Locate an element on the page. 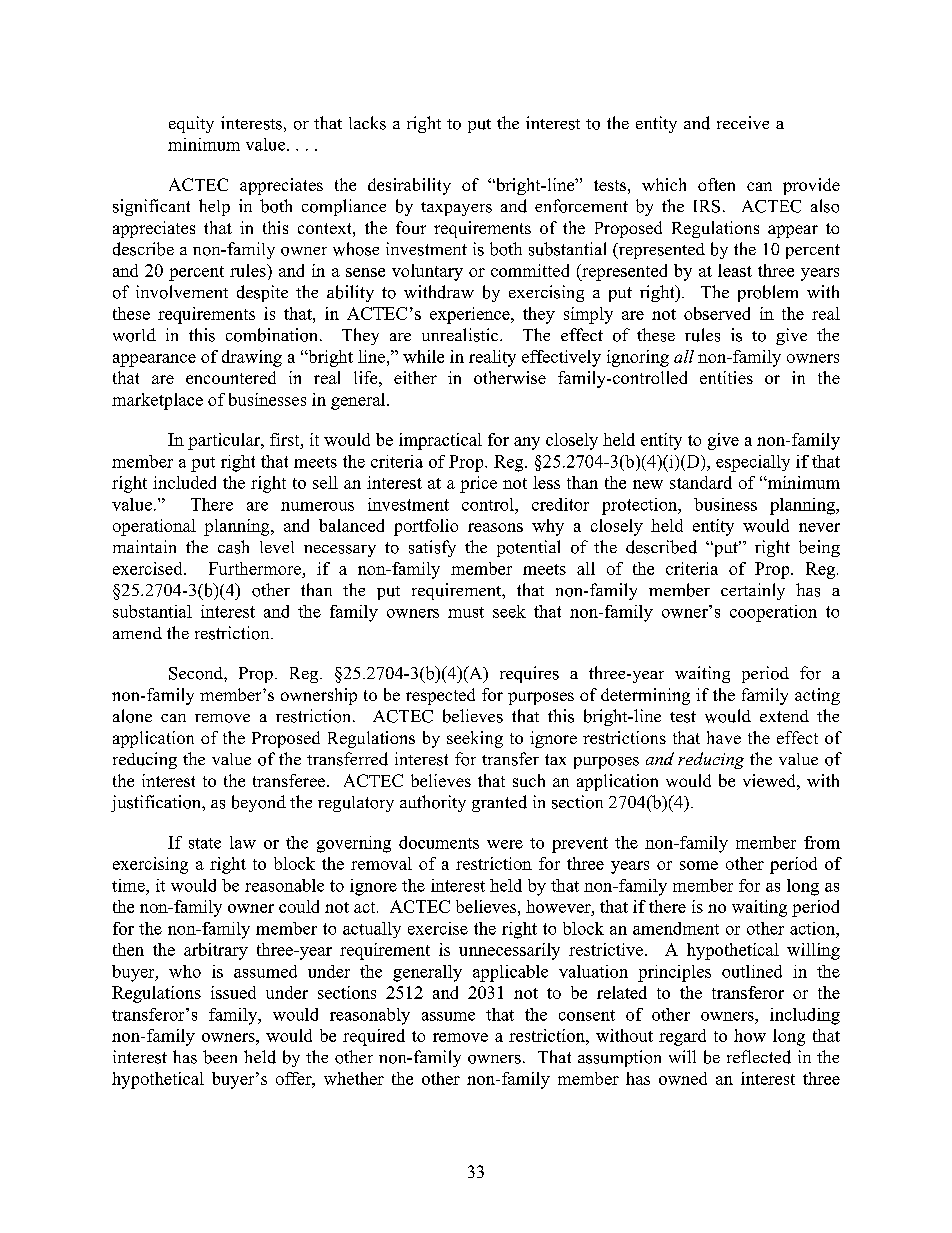  receive is located at coordinates (743, 122).
